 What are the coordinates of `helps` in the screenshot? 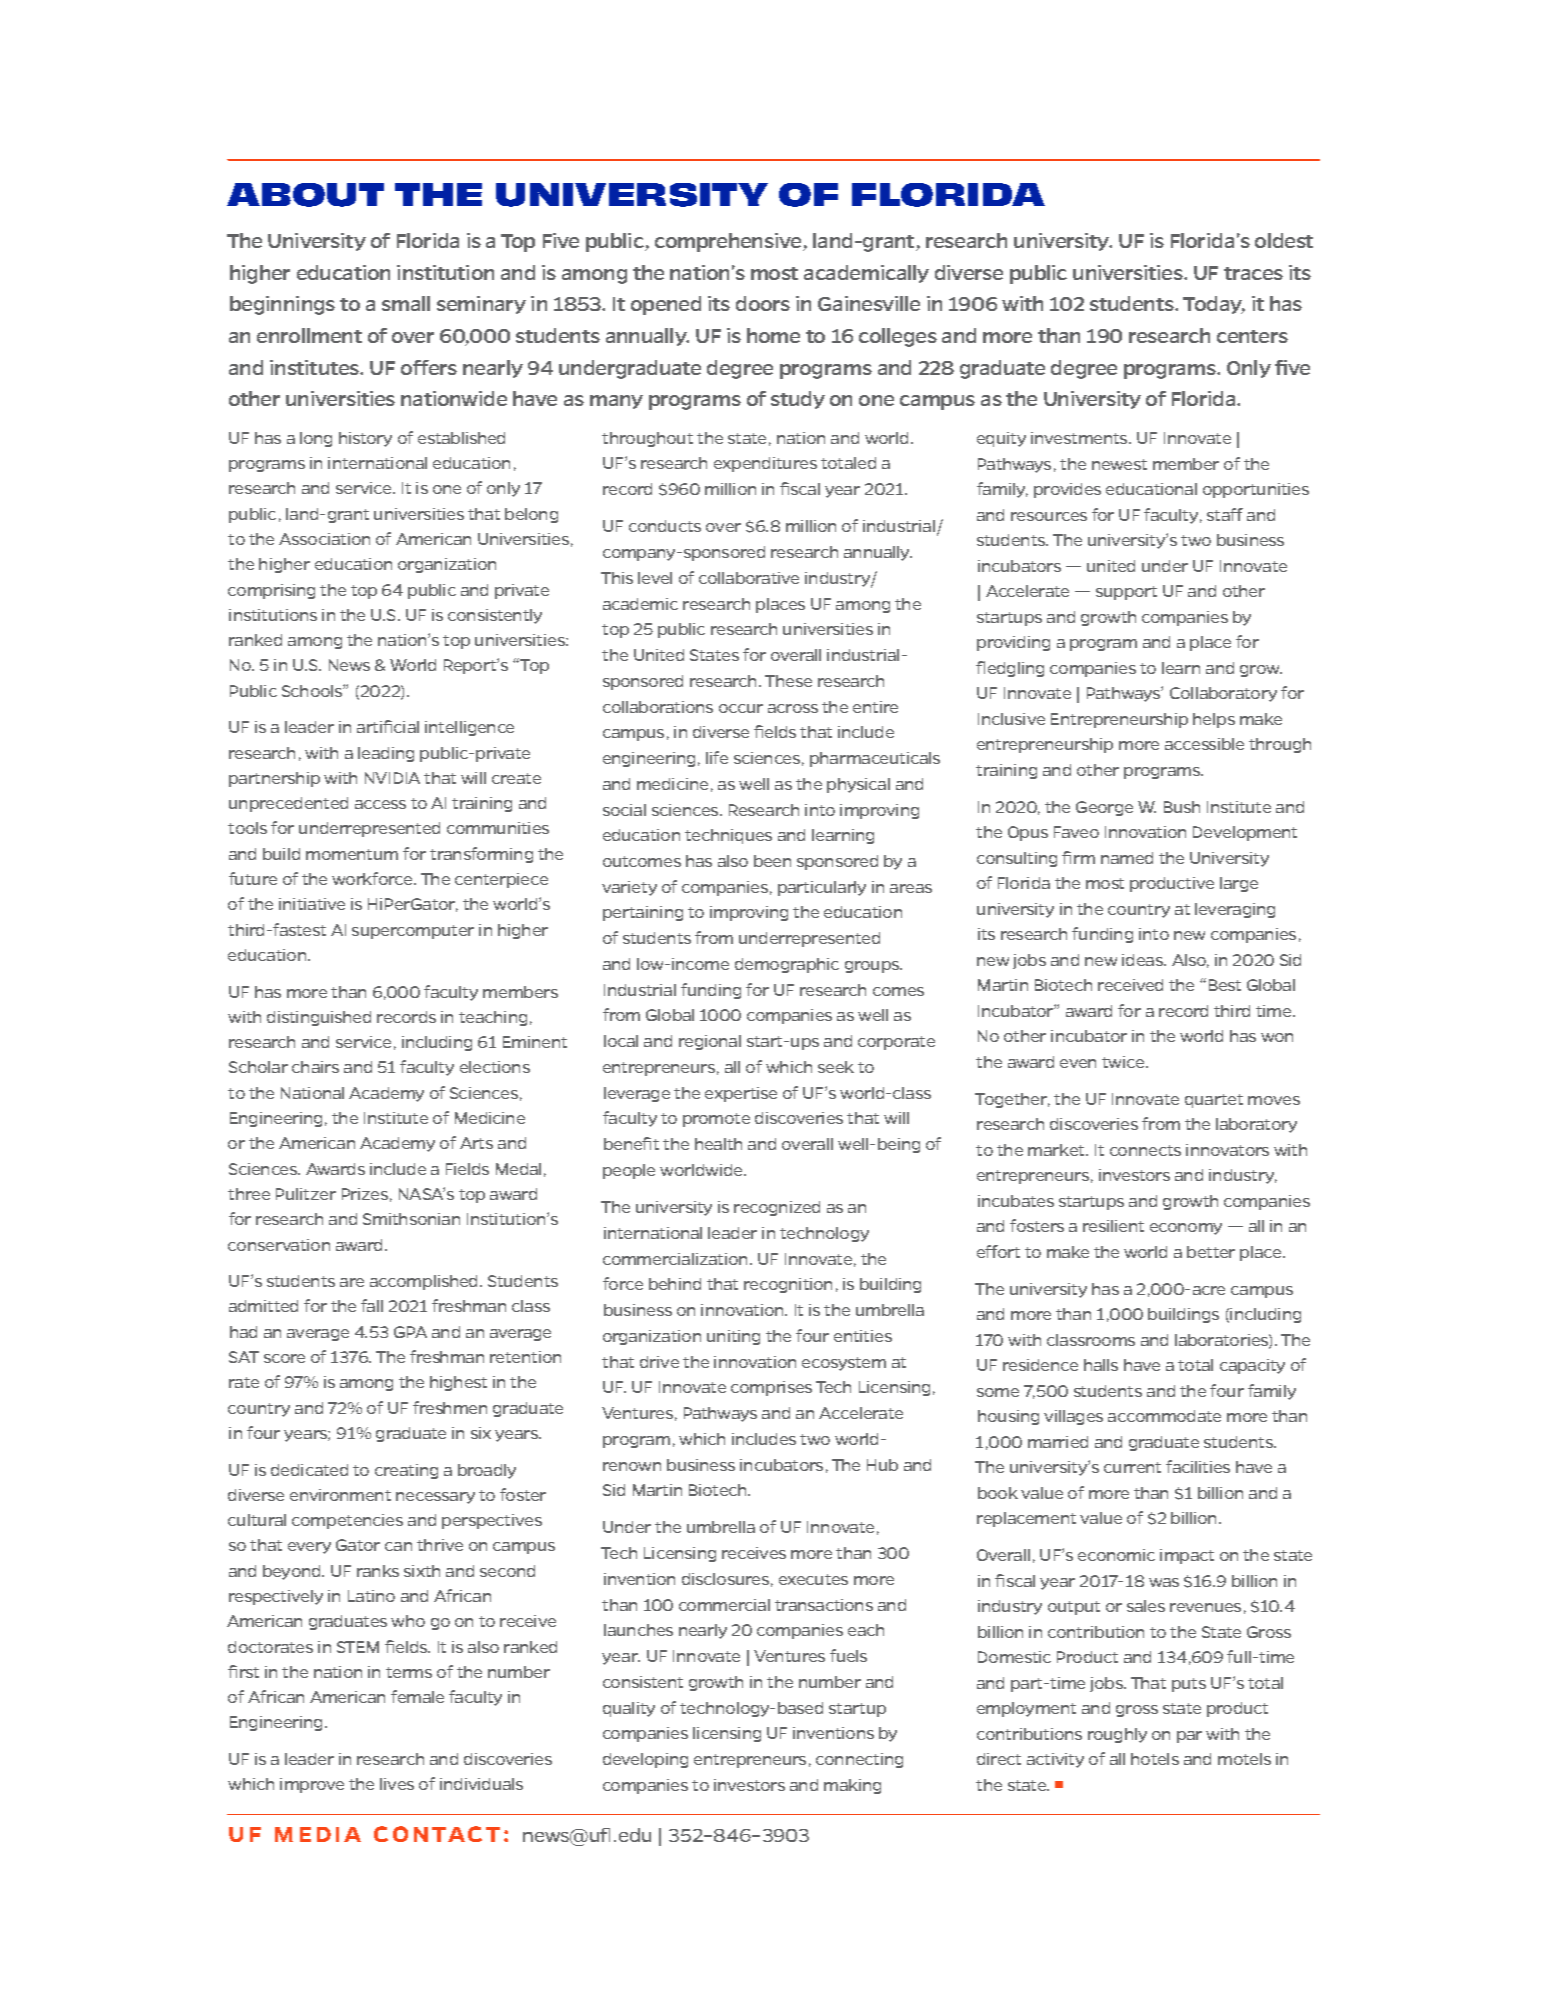 It's located at (1214, 720).
